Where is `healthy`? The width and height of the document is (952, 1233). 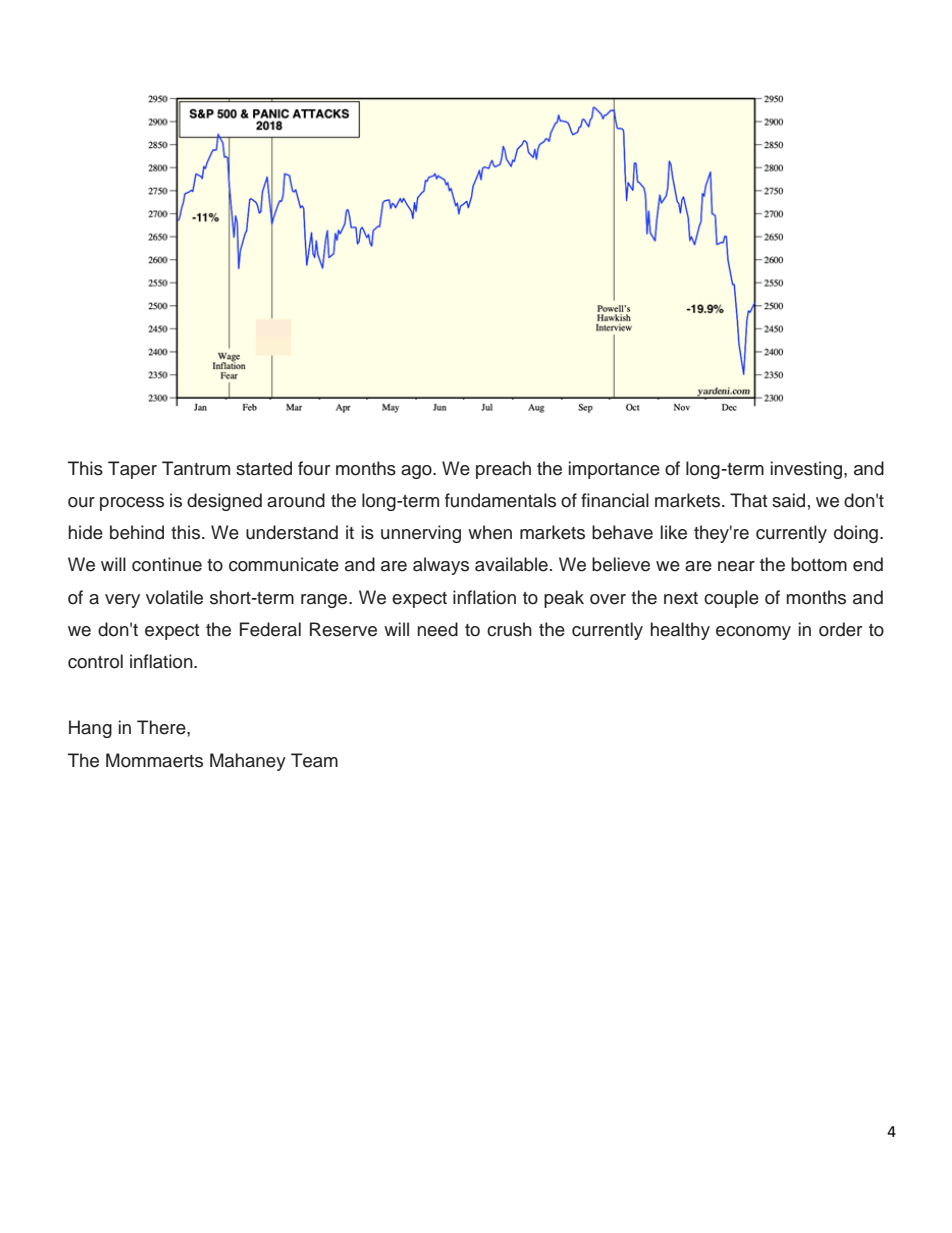
healthy is located at coordinates (680, 631).
